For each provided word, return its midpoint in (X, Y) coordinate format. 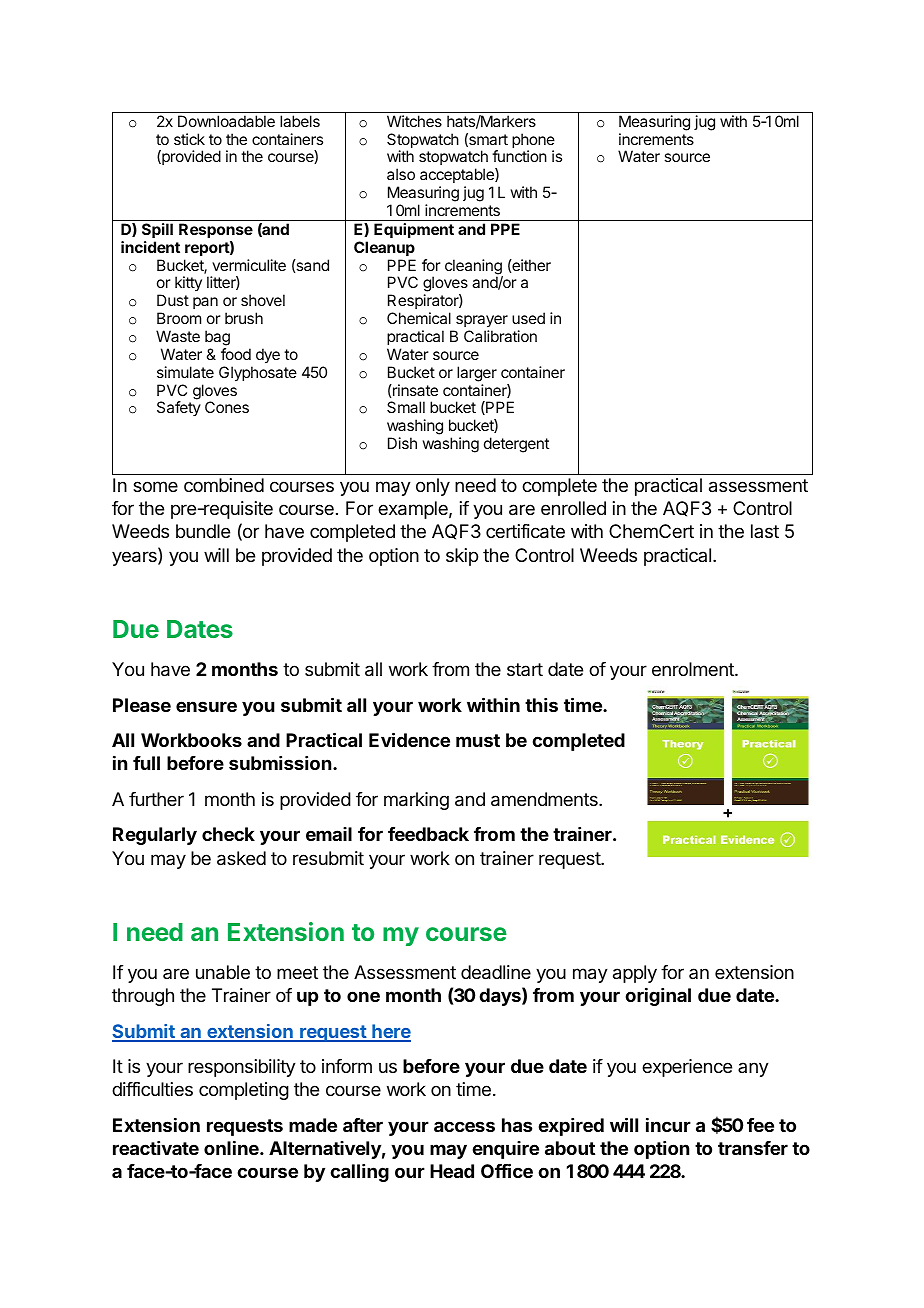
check (228, 834)
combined (224, 485)
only (433, 487)
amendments (545, 799)
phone (533, 142)
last (765, 531)
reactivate (156, 1148)
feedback (428, 834)
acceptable (458, 177)
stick (189, 139)
